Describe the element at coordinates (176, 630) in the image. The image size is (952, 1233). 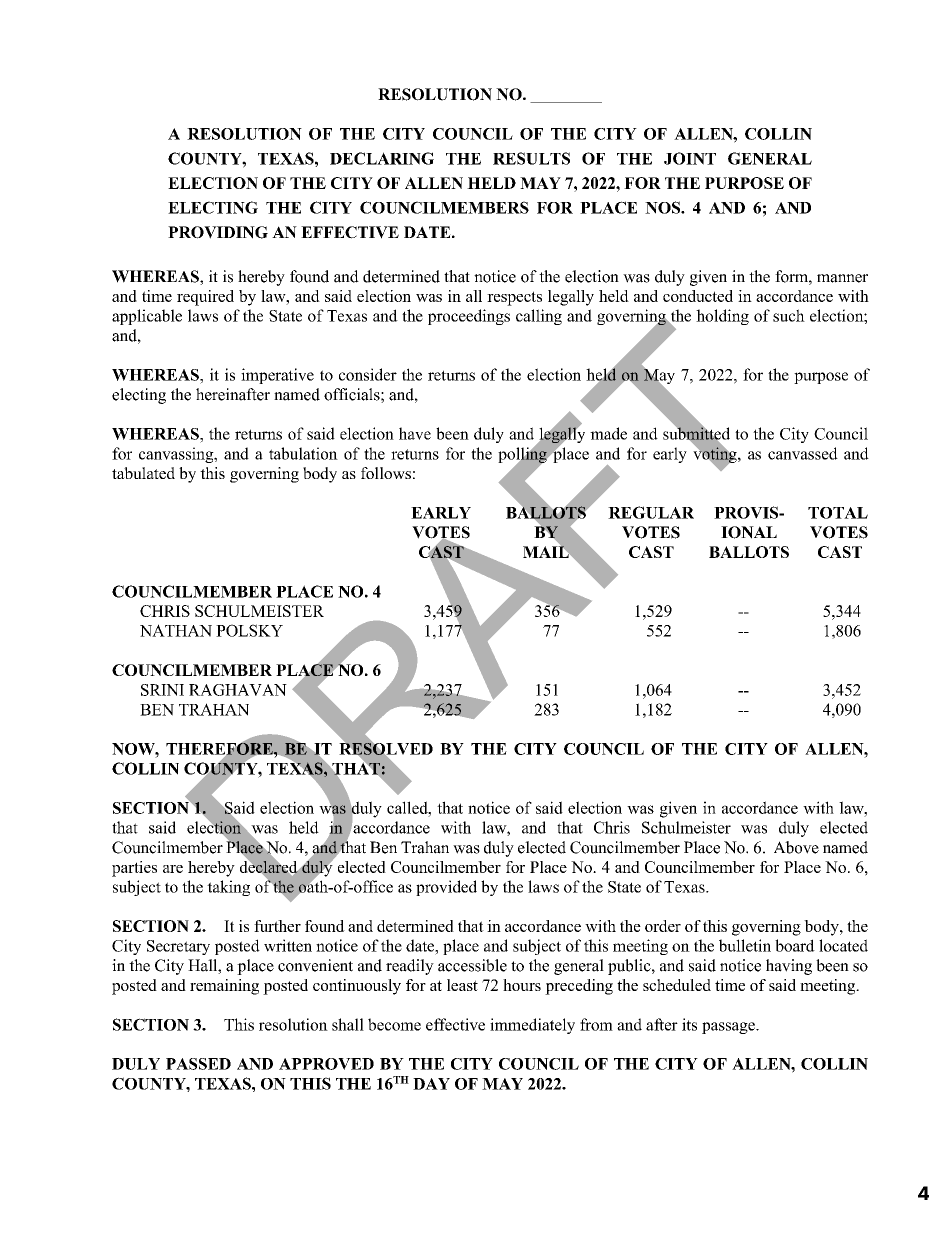
I see `NATHAN` at that location.
